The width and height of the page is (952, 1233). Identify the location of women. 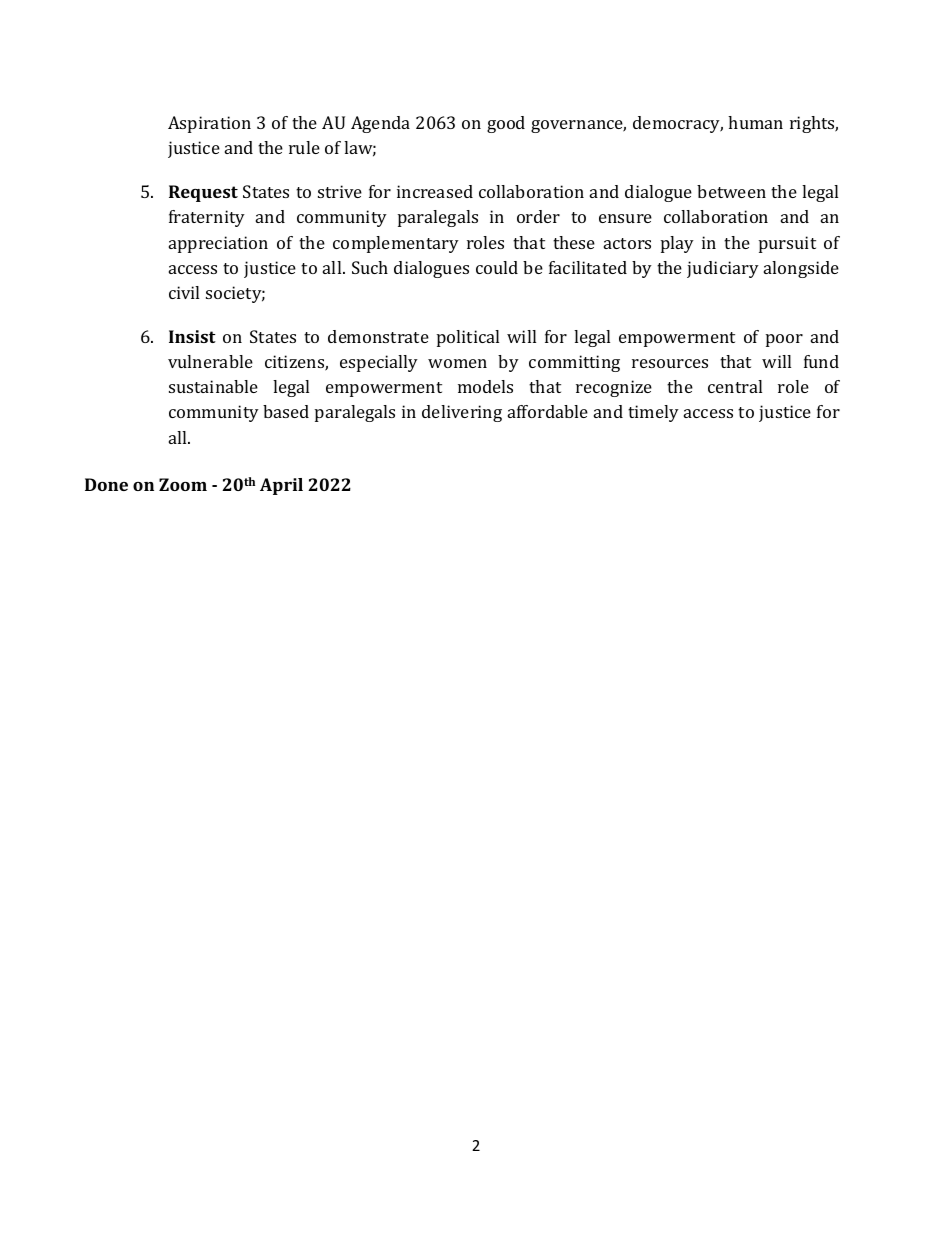
(457, 363).
